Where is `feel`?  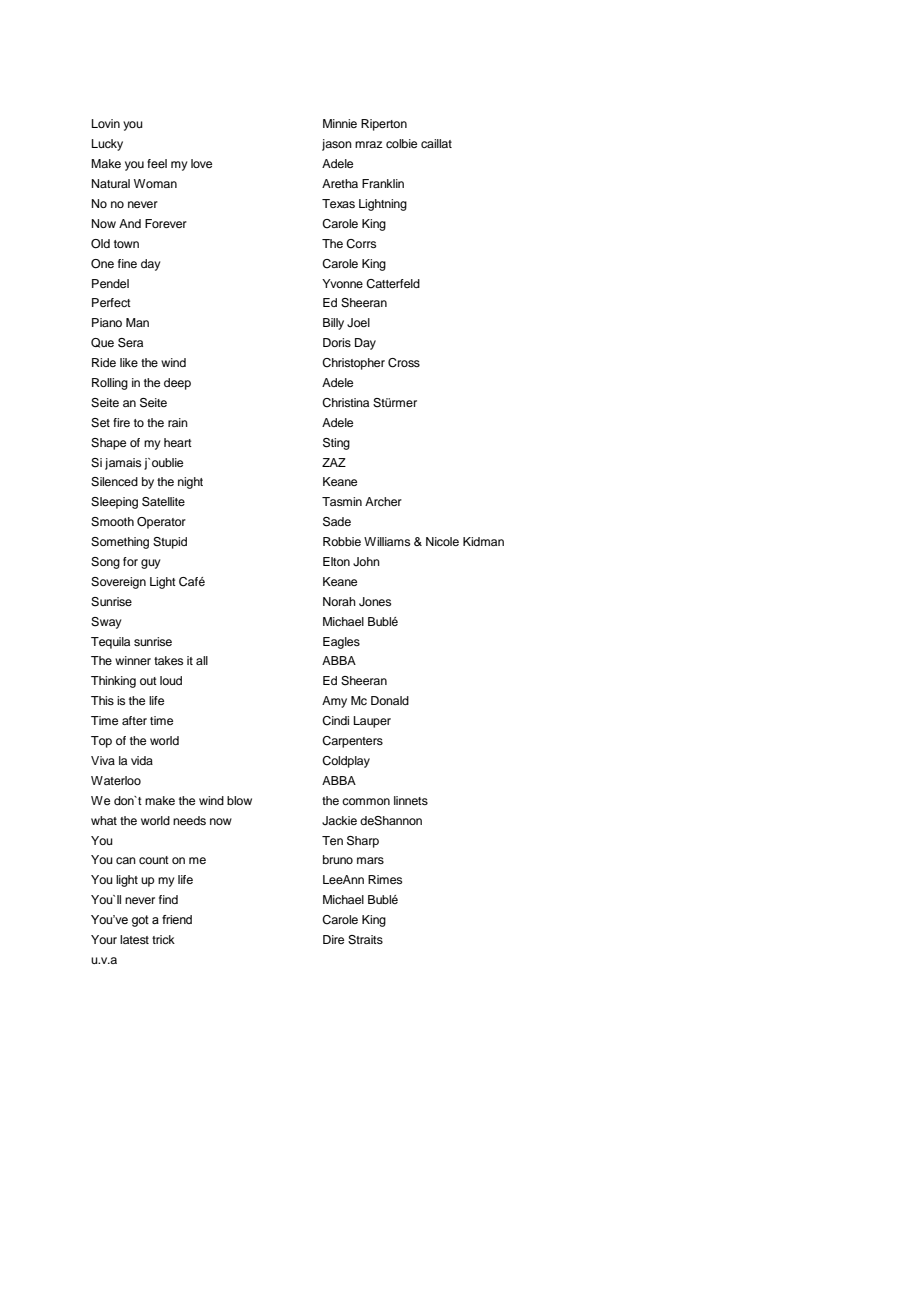 feel is located at coordinates (157, 163).
